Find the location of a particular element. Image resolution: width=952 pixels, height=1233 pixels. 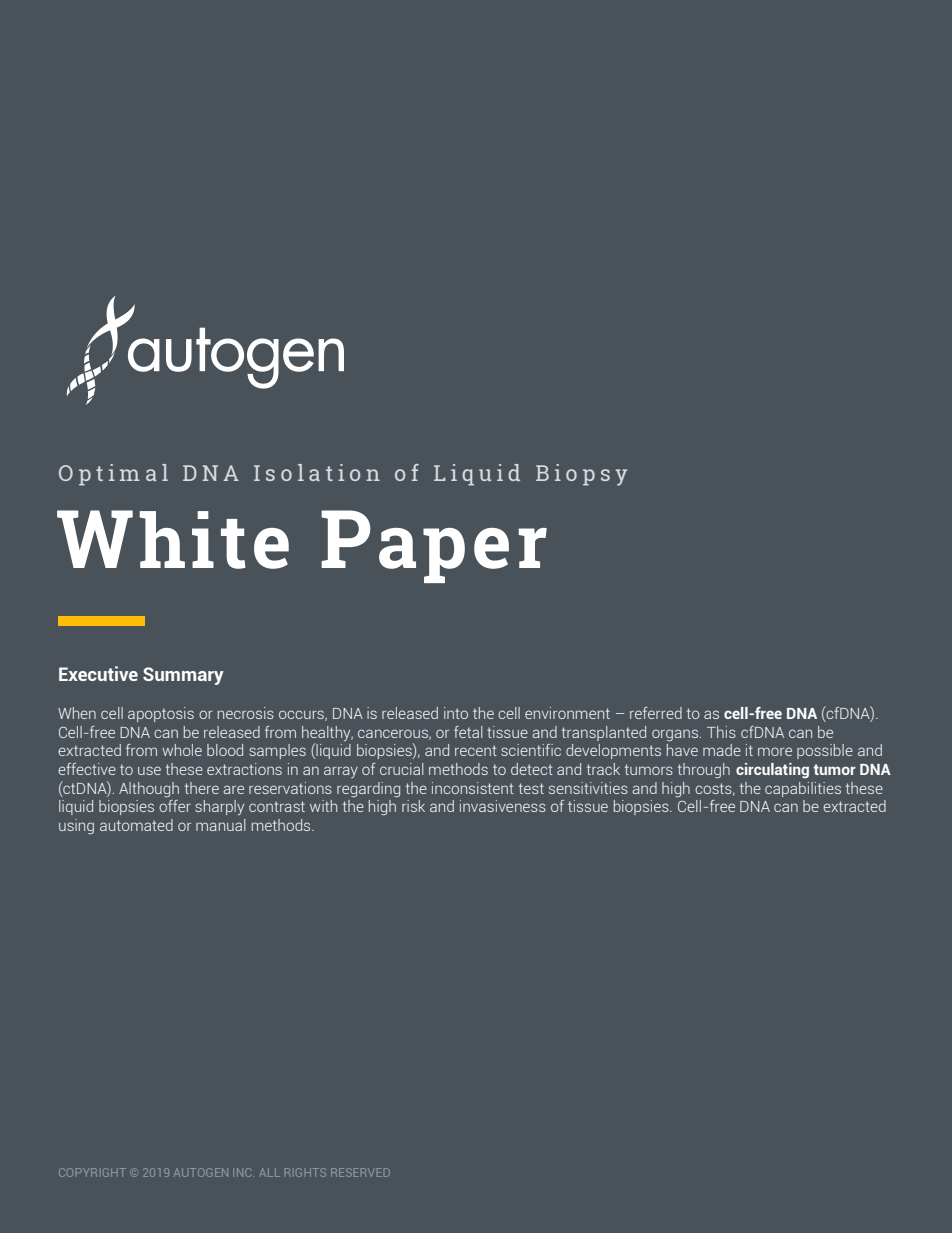

into is located at coordinates (456, 713).
